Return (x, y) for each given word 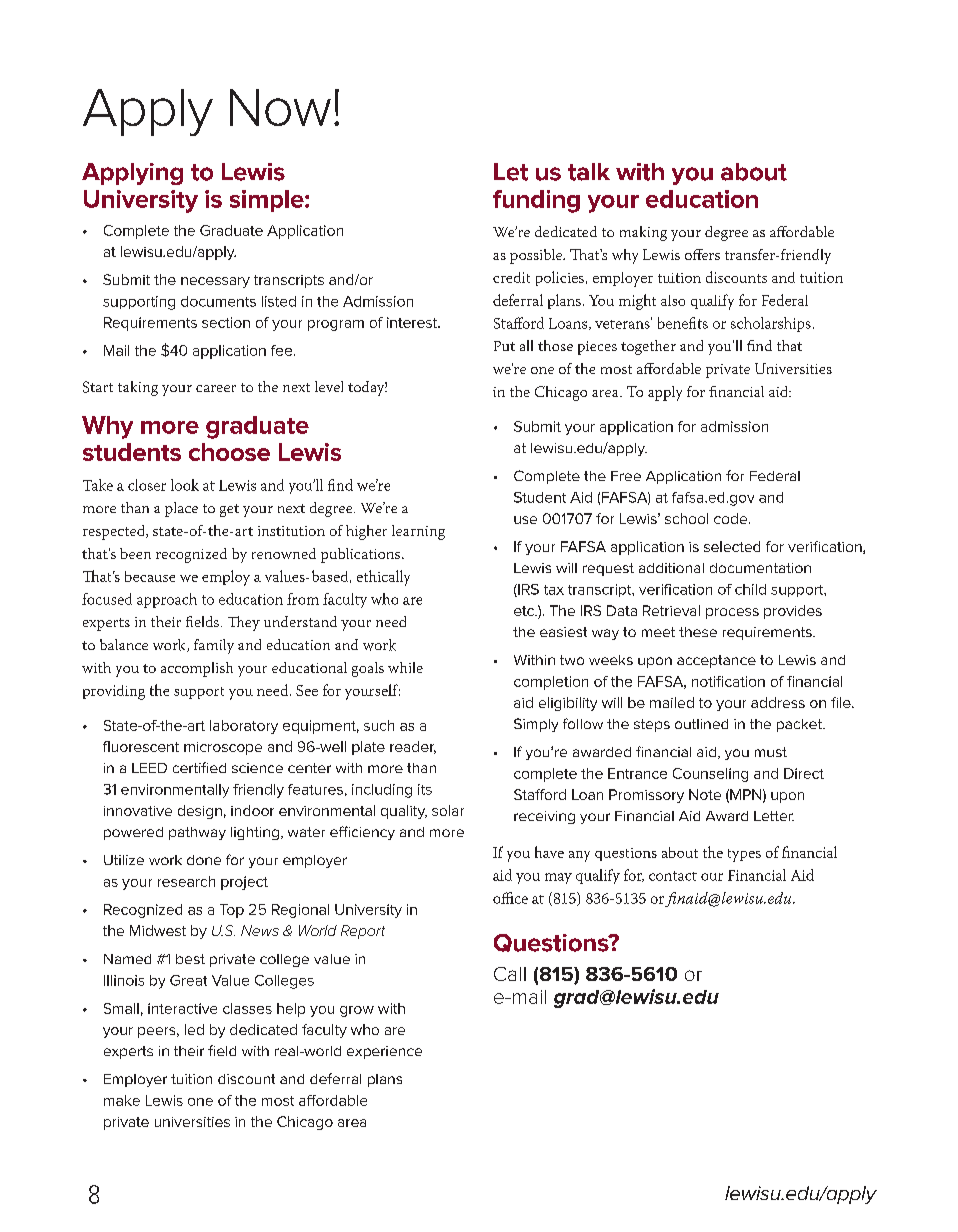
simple (268, 201)
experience (384, 1052)
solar (448, 810)
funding (536, 201)
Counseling (710, 775)
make (122, 1100)
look (185, 485)
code (732, 518)
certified (199, 767)
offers (702, 254)
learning (418, 532)
